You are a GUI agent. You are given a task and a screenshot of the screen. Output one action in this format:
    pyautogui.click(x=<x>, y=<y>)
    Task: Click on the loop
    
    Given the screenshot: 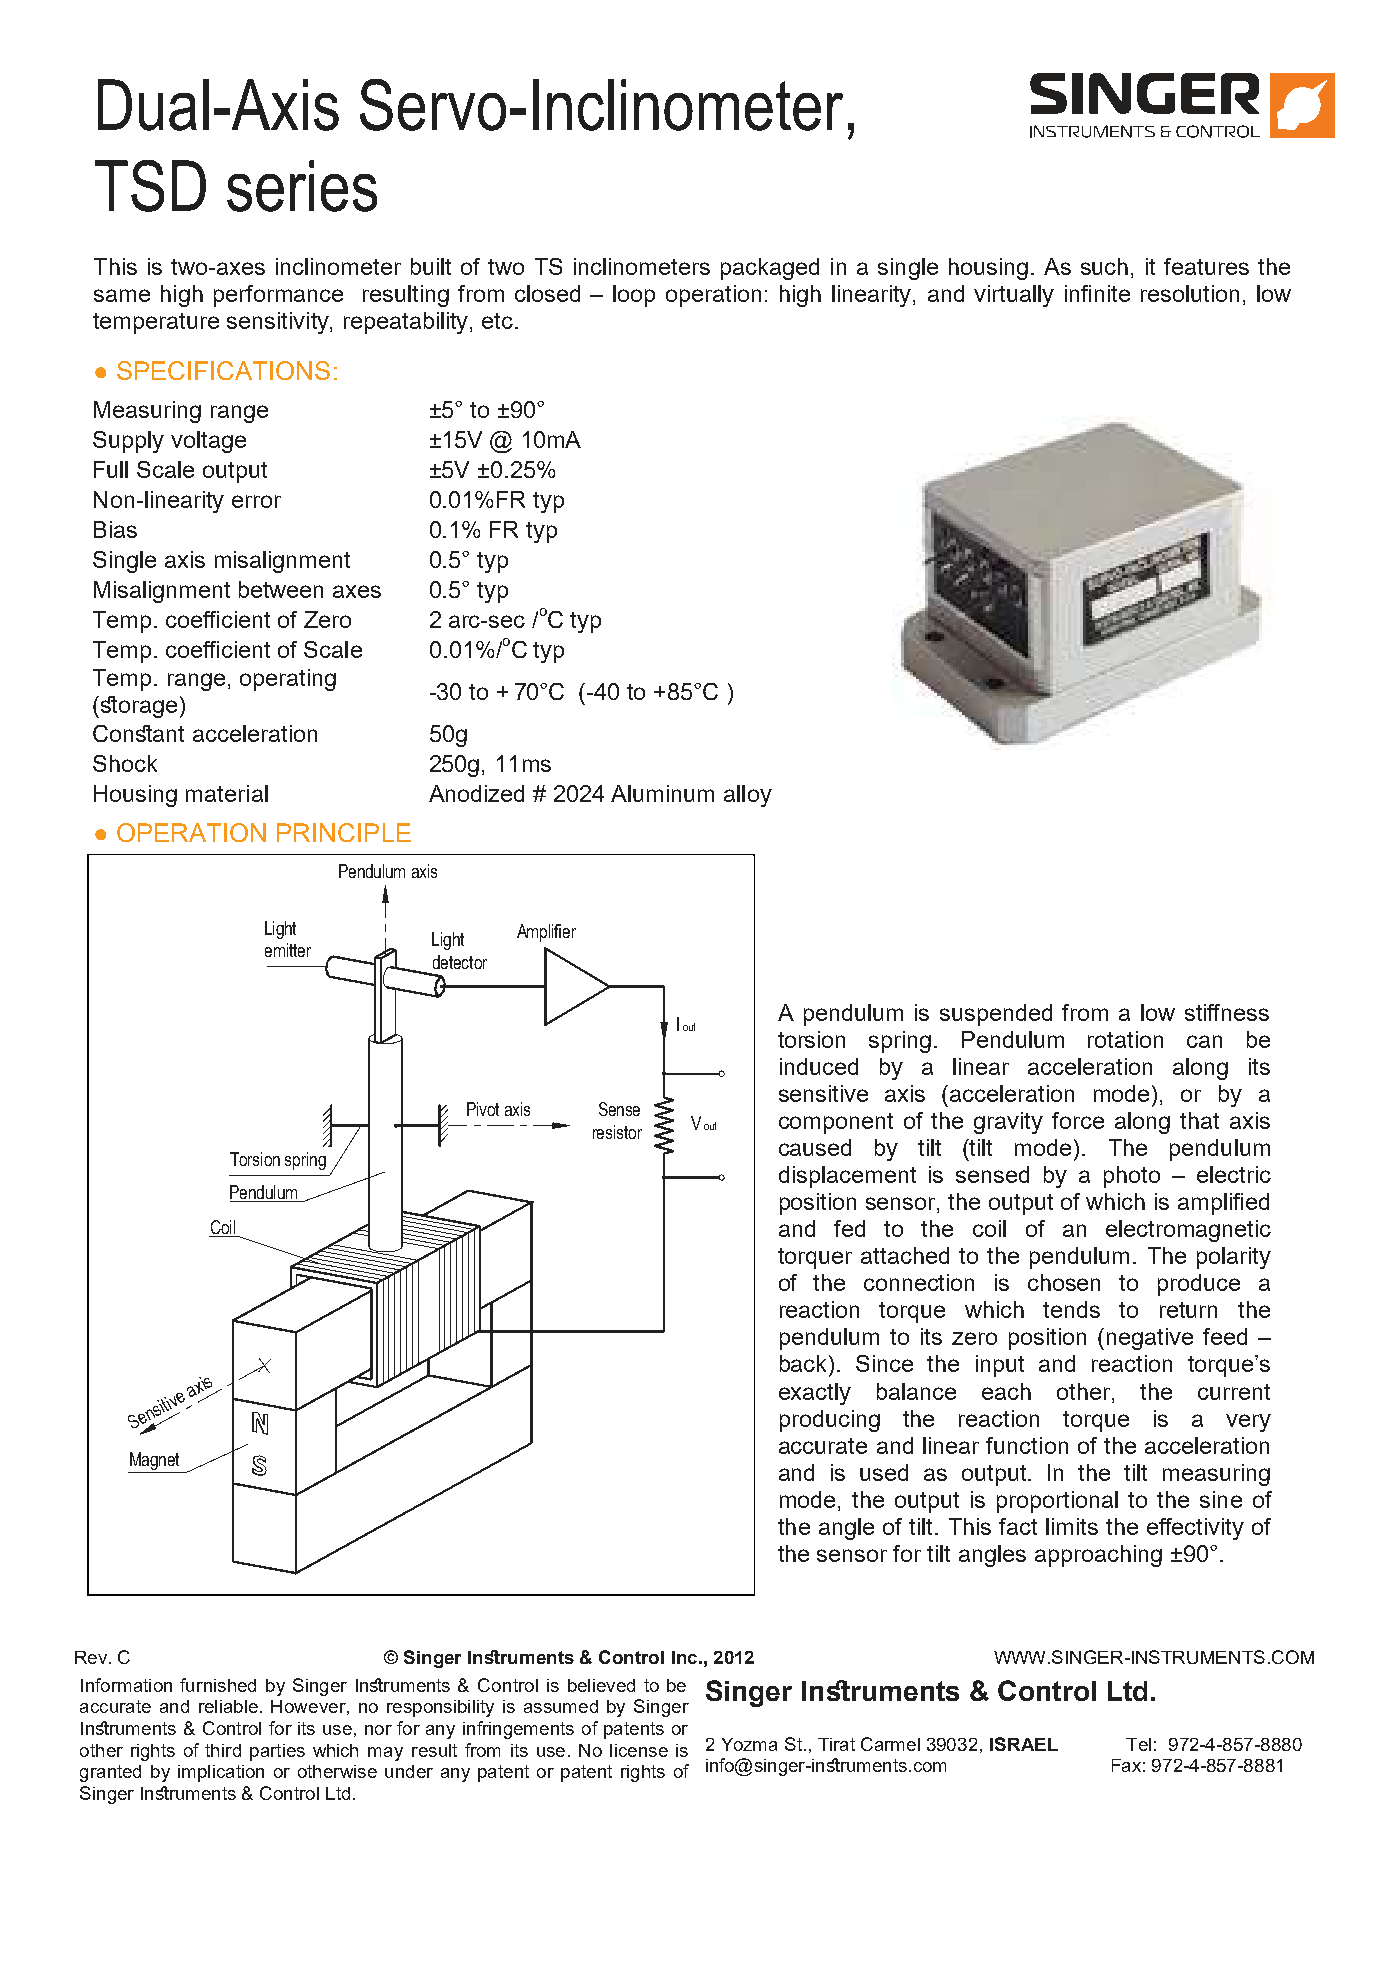 What is the action you would take?
    pyautogui.click(x=634, y=296)
